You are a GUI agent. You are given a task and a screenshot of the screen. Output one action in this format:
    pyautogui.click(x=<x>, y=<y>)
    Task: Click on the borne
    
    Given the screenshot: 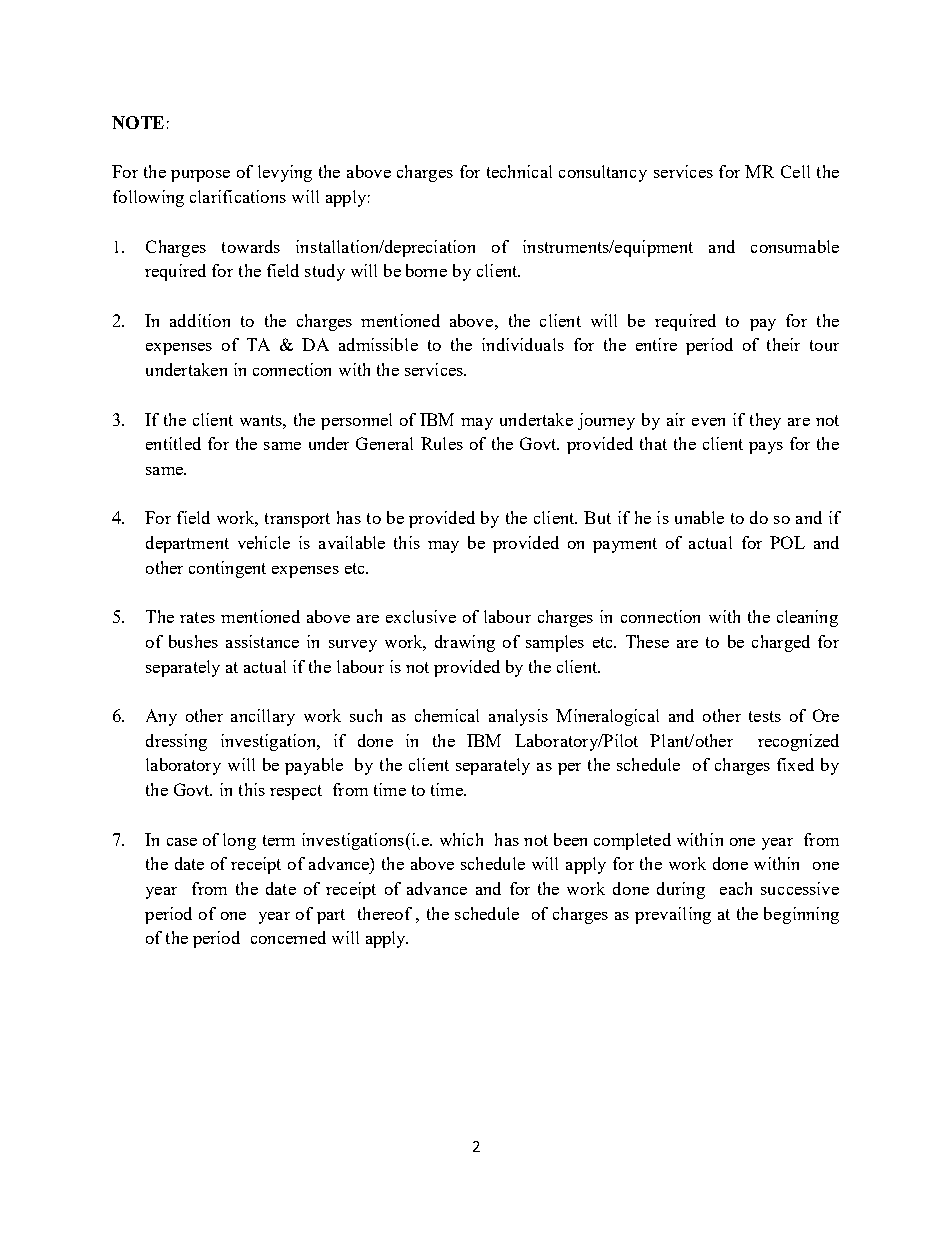 What is the action you would take?
    pyautogui.click(x=426, y=270)
